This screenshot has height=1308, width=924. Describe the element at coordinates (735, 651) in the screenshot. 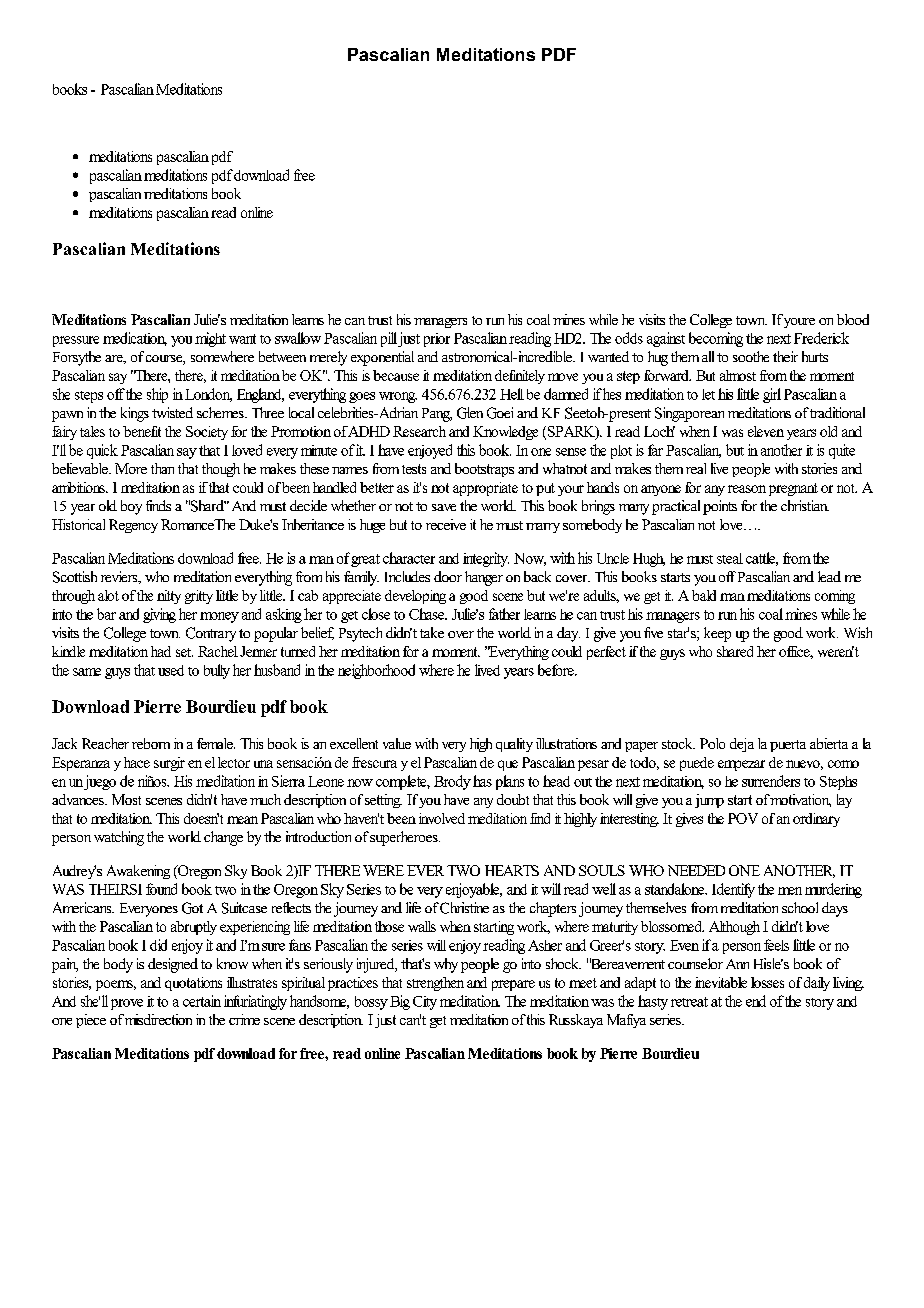

I see `shared` at that location.
